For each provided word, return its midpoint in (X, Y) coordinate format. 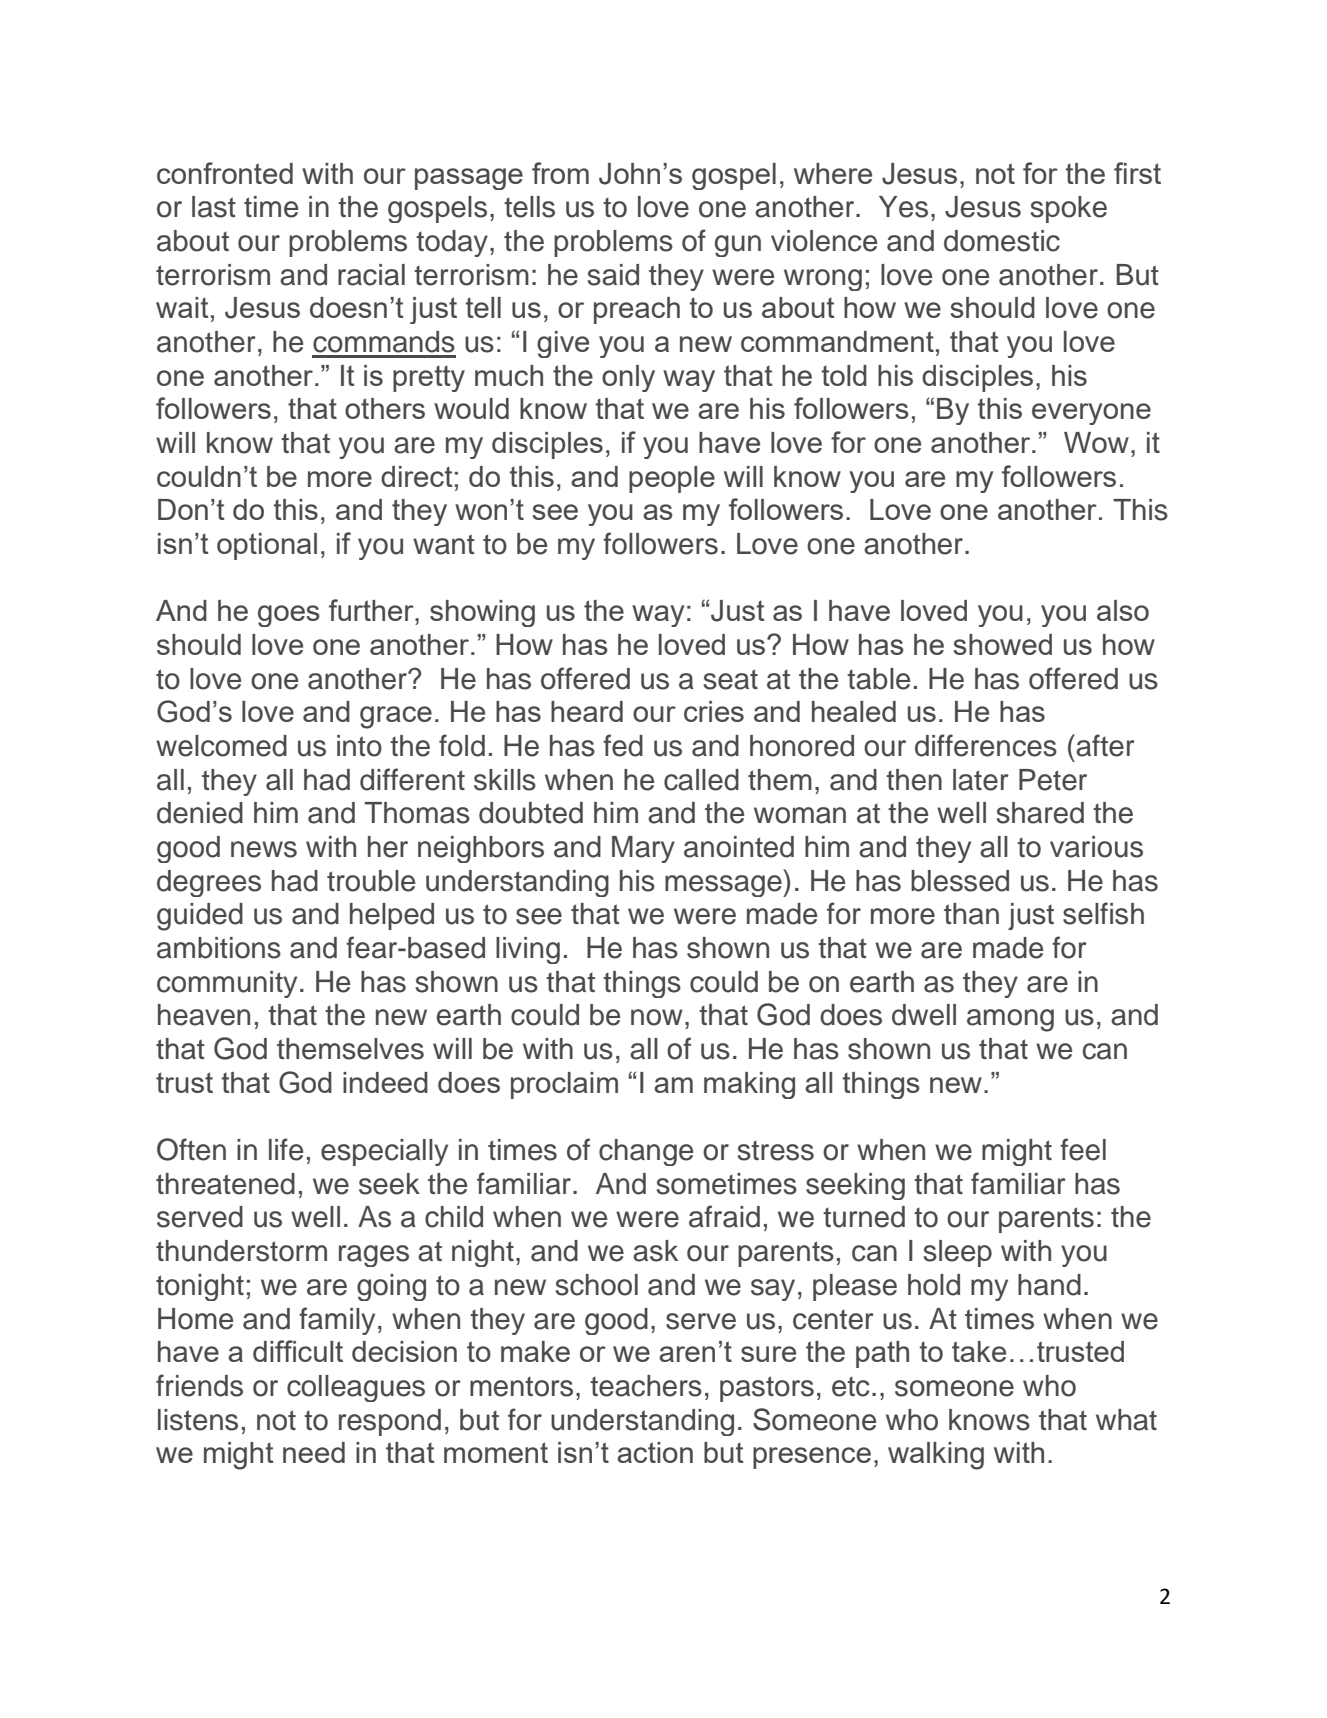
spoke (1069, 209)
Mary (643, 849)
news (264, 849)
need (314, 1452)
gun (738, 246)
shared (1040, 813)
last (214, 207)
